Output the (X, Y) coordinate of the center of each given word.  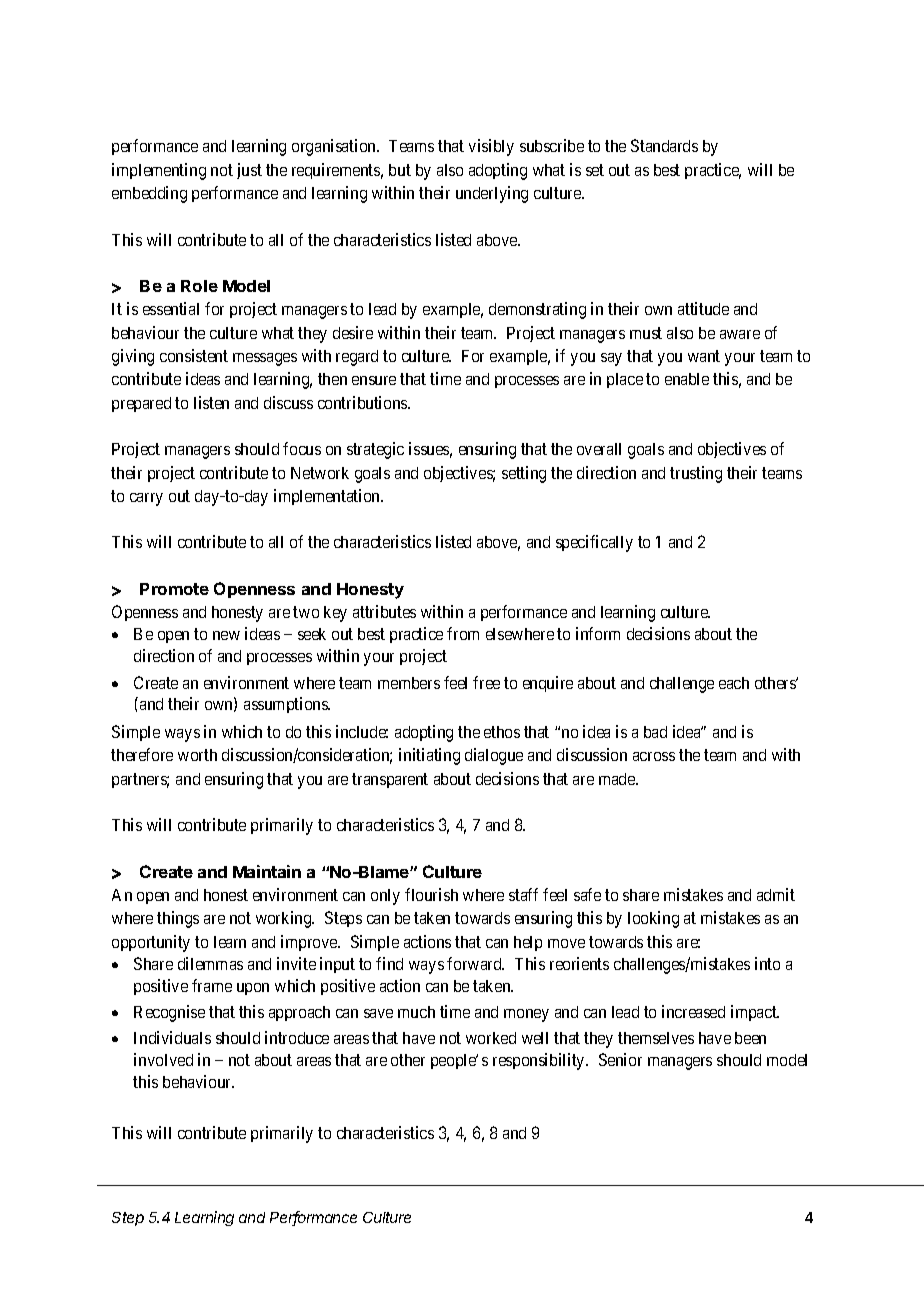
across (654, 756)
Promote (174, 589)
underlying (492, 194)
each (734, 683)
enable (687, 379)
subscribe (552, 145)
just (249, 171)
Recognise (169, 1013)
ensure (374, 380)
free (486, 682)
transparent (390, 780)
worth (197, 755)
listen (211, 402)
